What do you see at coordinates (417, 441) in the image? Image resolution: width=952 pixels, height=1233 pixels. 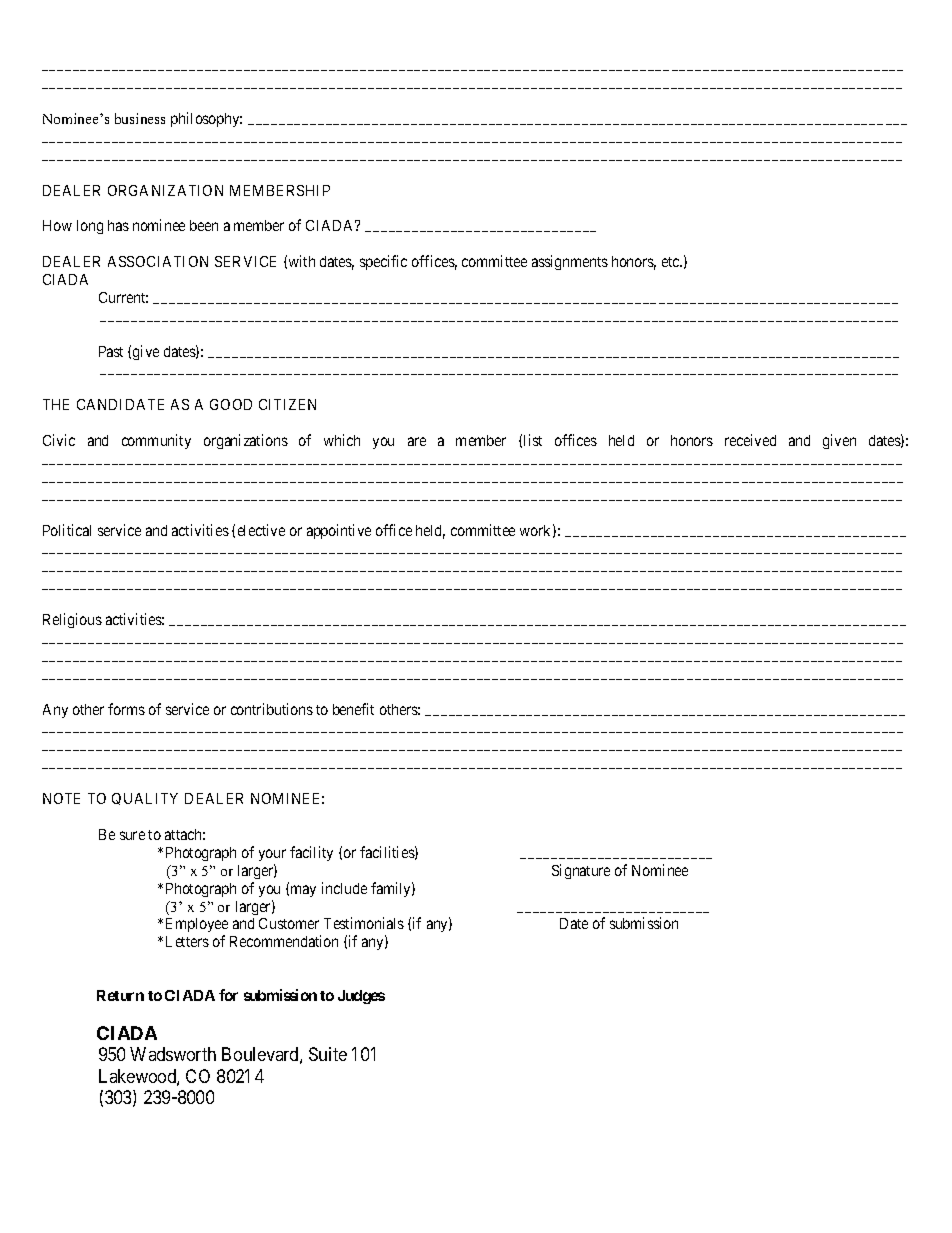 I see `are` at bounding box center [417, 441].
